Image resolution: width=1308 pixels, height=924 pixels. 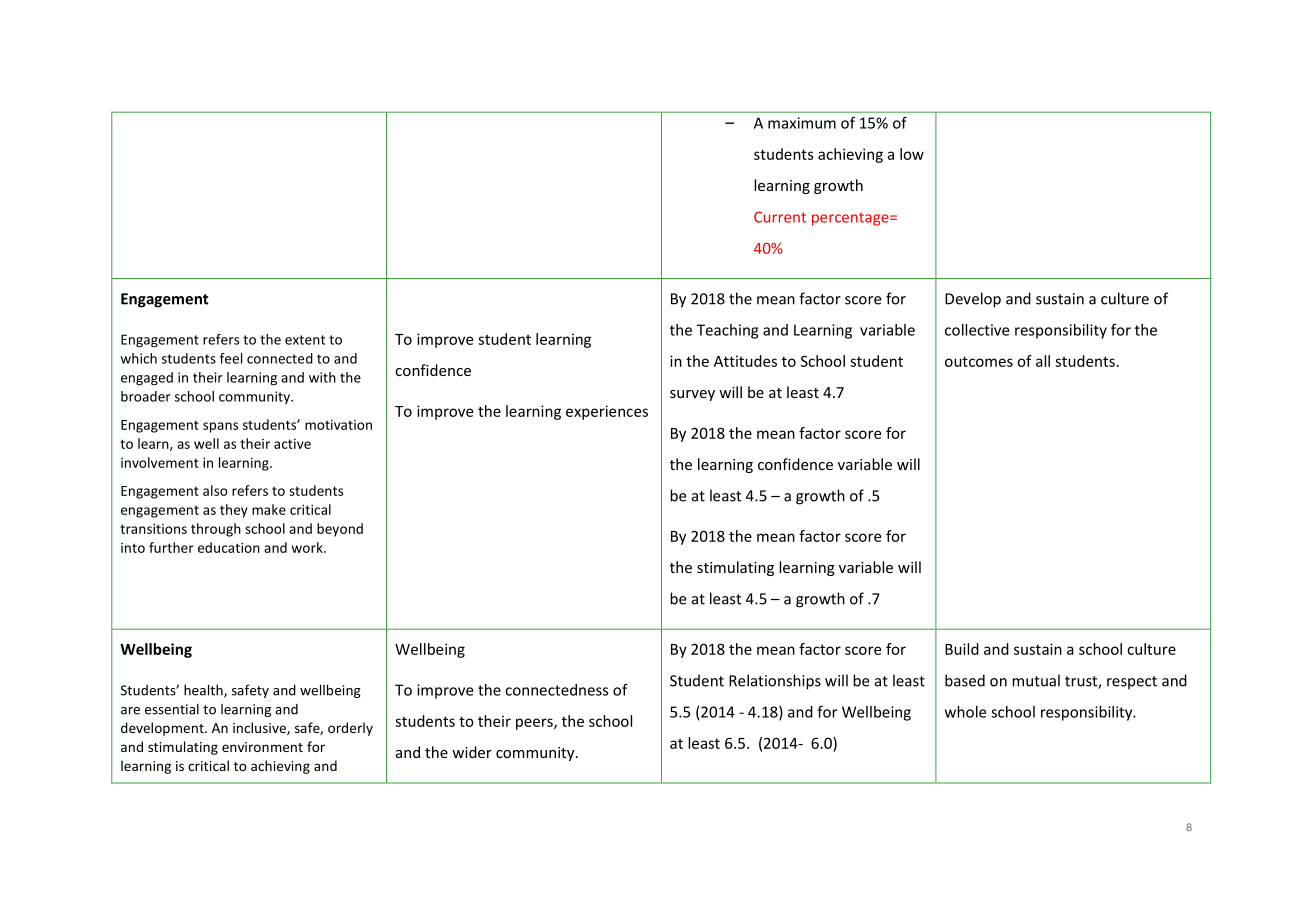 What do you see at coordinates (260, 728) in the screenshot?
I see `inclusive` at bounding box center [260, 728].
